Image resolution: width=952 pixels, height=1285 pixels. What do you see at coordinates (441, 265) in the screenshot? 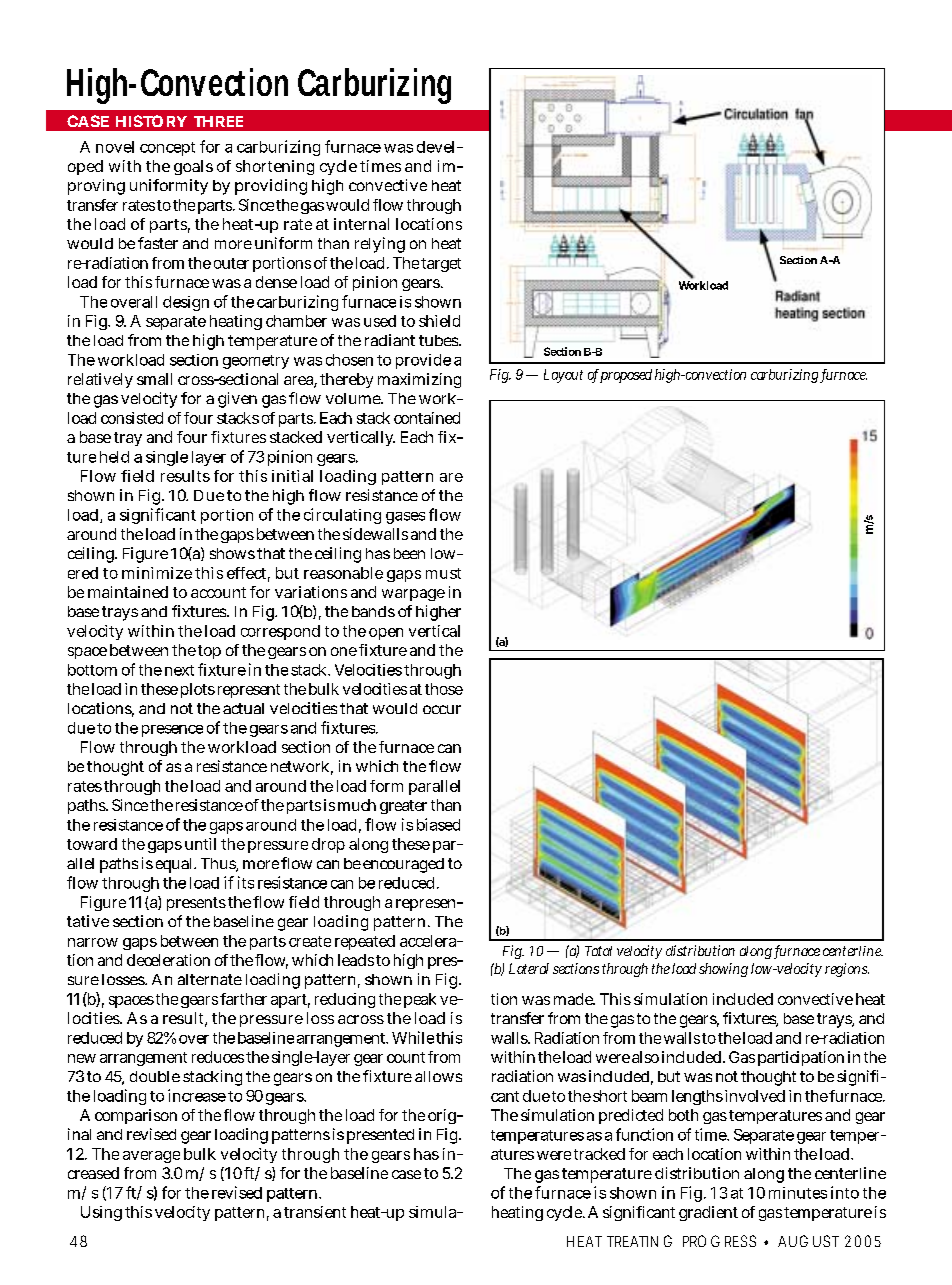
I see `target` at bounding box center [441, 265].
